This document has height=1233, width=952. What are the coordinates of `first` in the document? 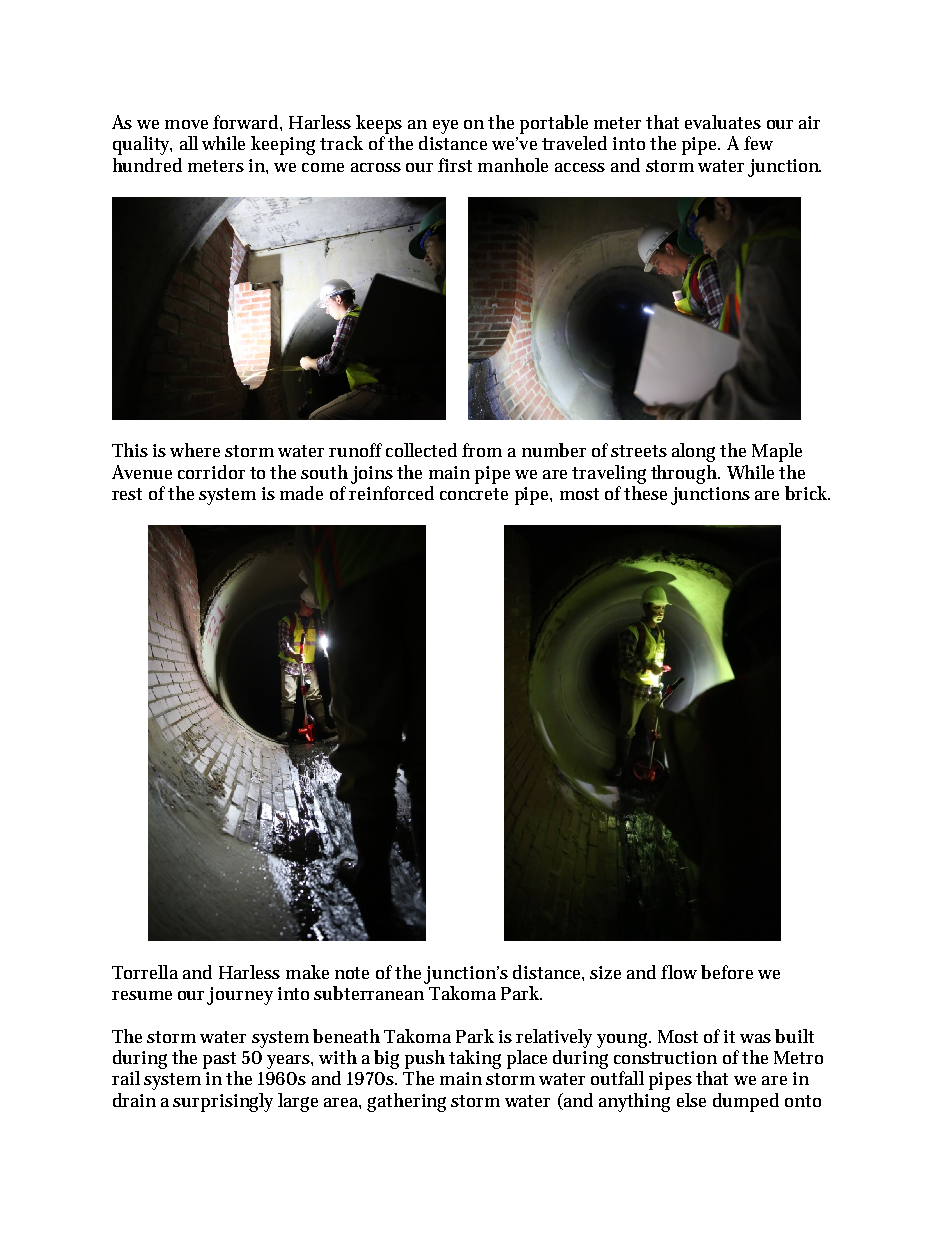 It's located at (455, 165).
